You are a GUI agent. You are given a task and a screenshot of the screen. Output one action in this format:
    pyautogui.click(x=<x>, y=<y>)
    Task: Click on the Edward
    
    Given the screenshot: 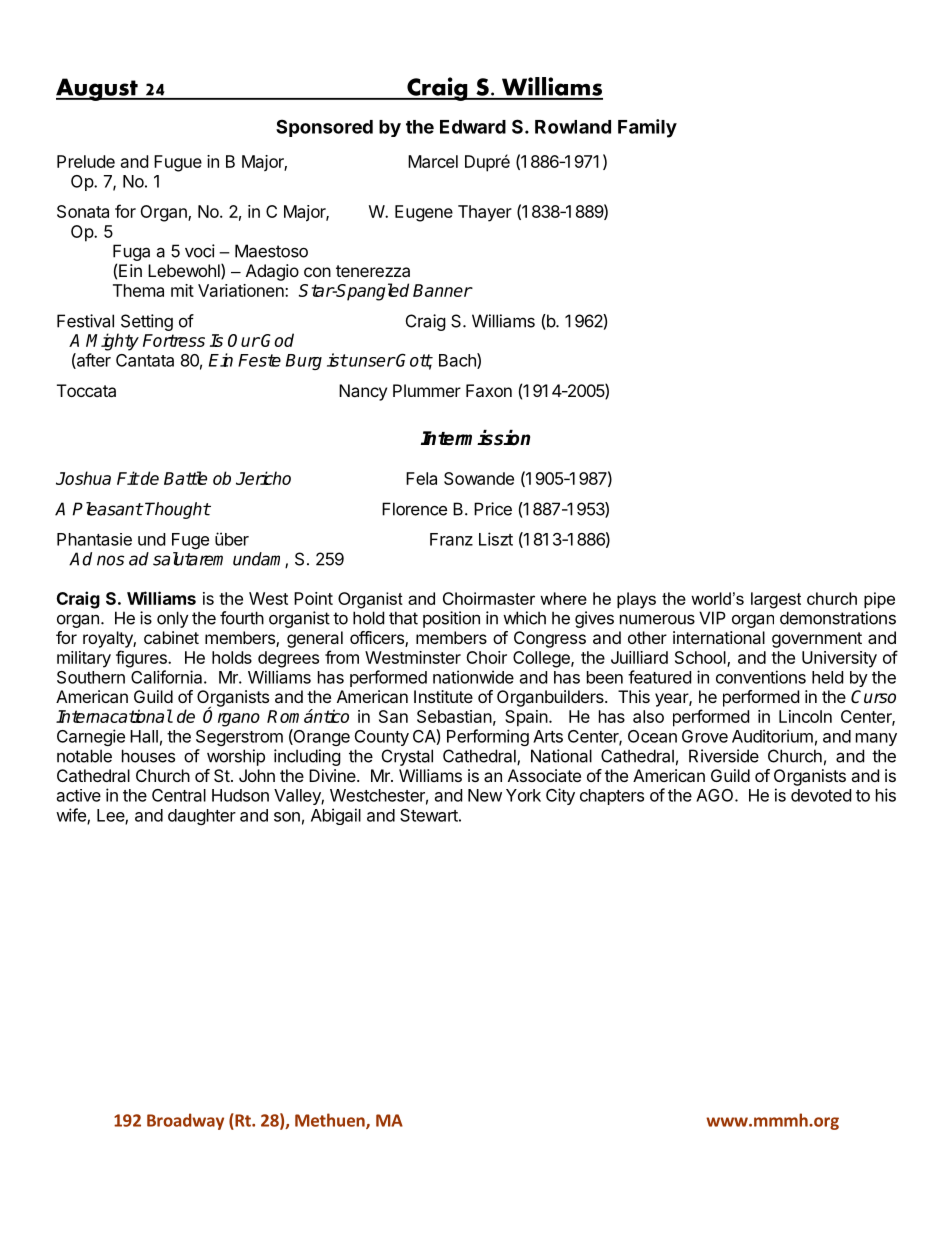 What is the action you would take?
    pyautogui.click(x=473, y=127)
